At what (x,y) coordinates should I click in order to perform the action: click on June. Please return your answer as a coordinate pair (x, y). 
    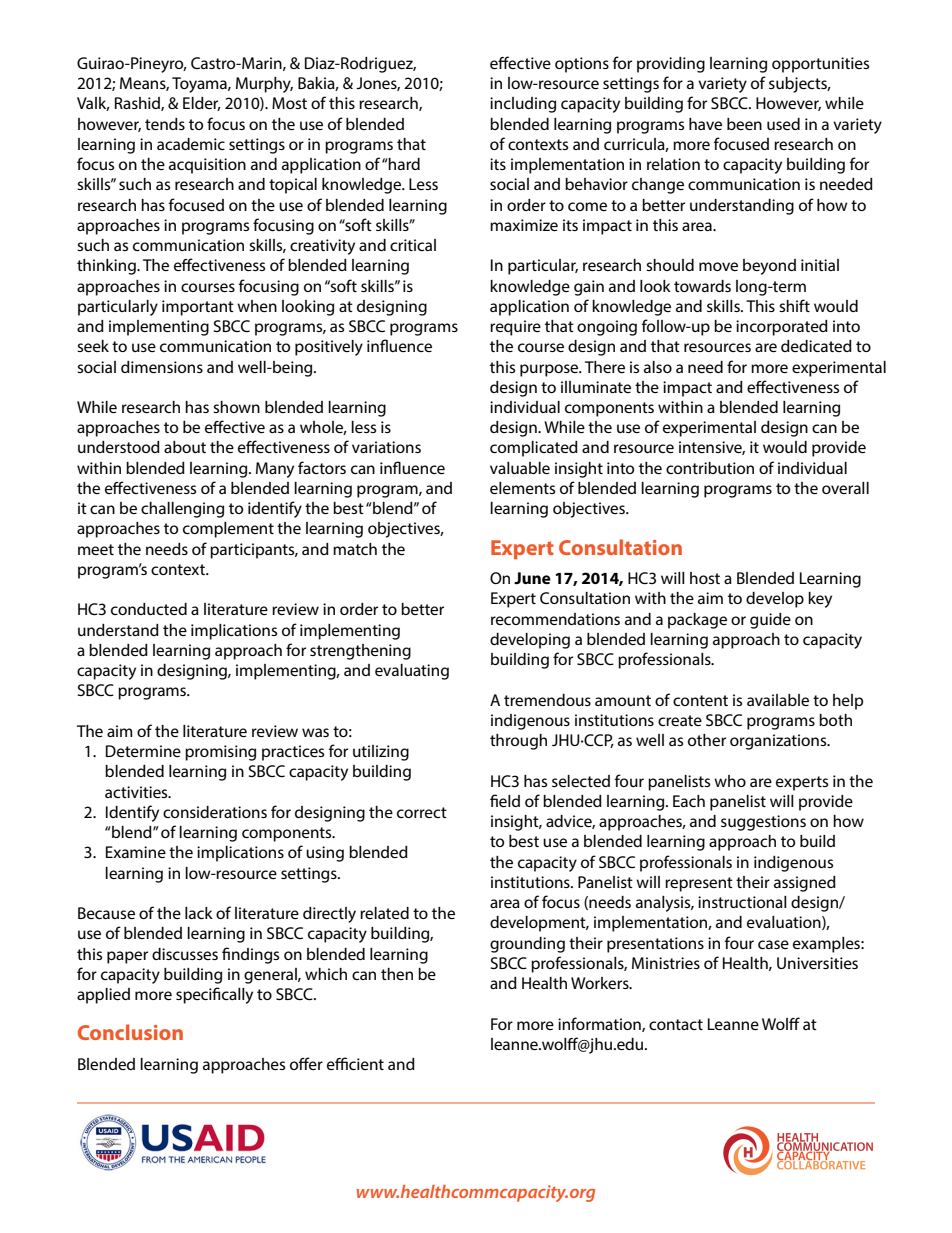
    Looking at the image, I should click on (532, 578).
